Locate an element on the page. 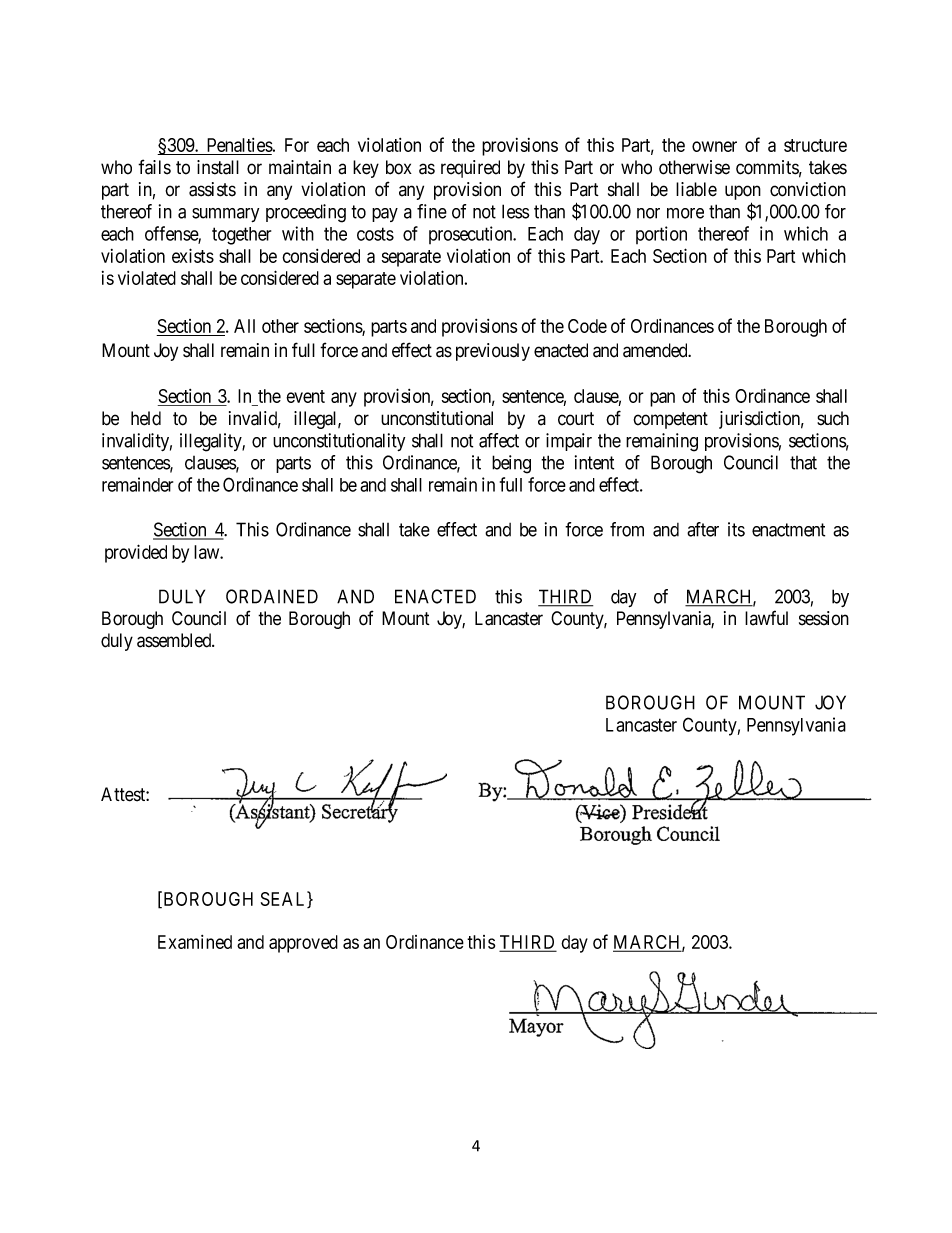  provided is located at coordinates (136, 553).
